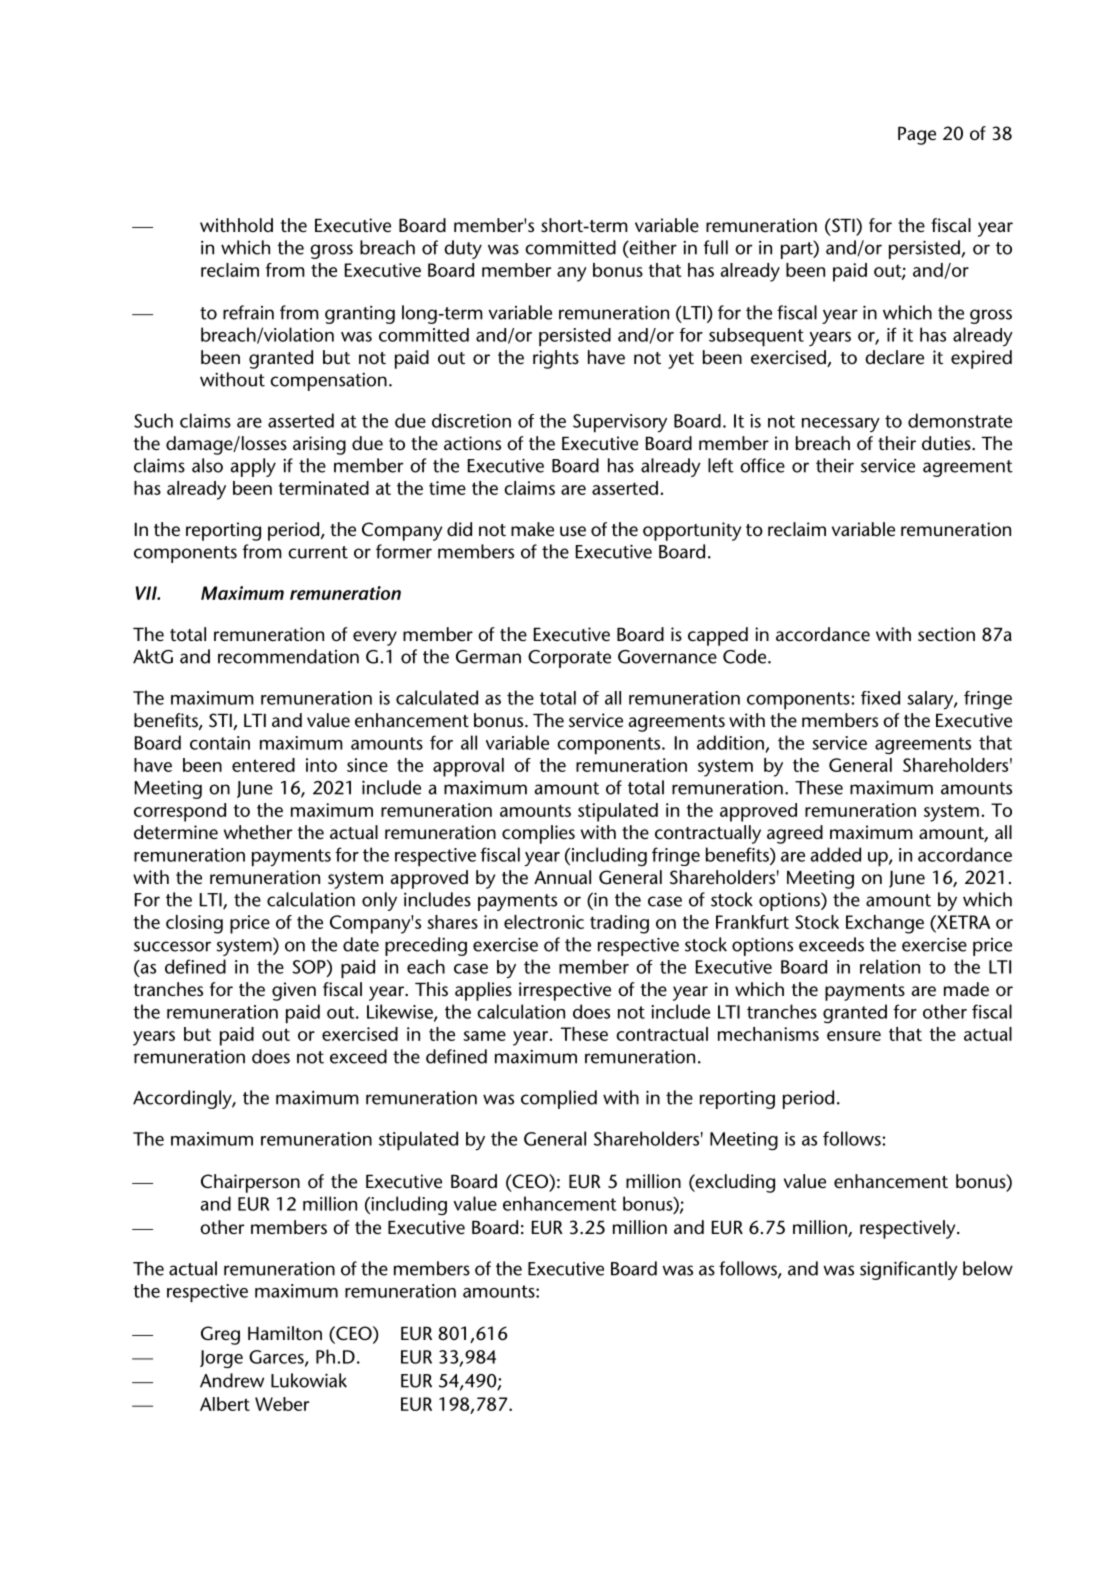 The height and width of the screenshot is (1582, 1119). I want to click on Andrew, so click(232, 1380).
